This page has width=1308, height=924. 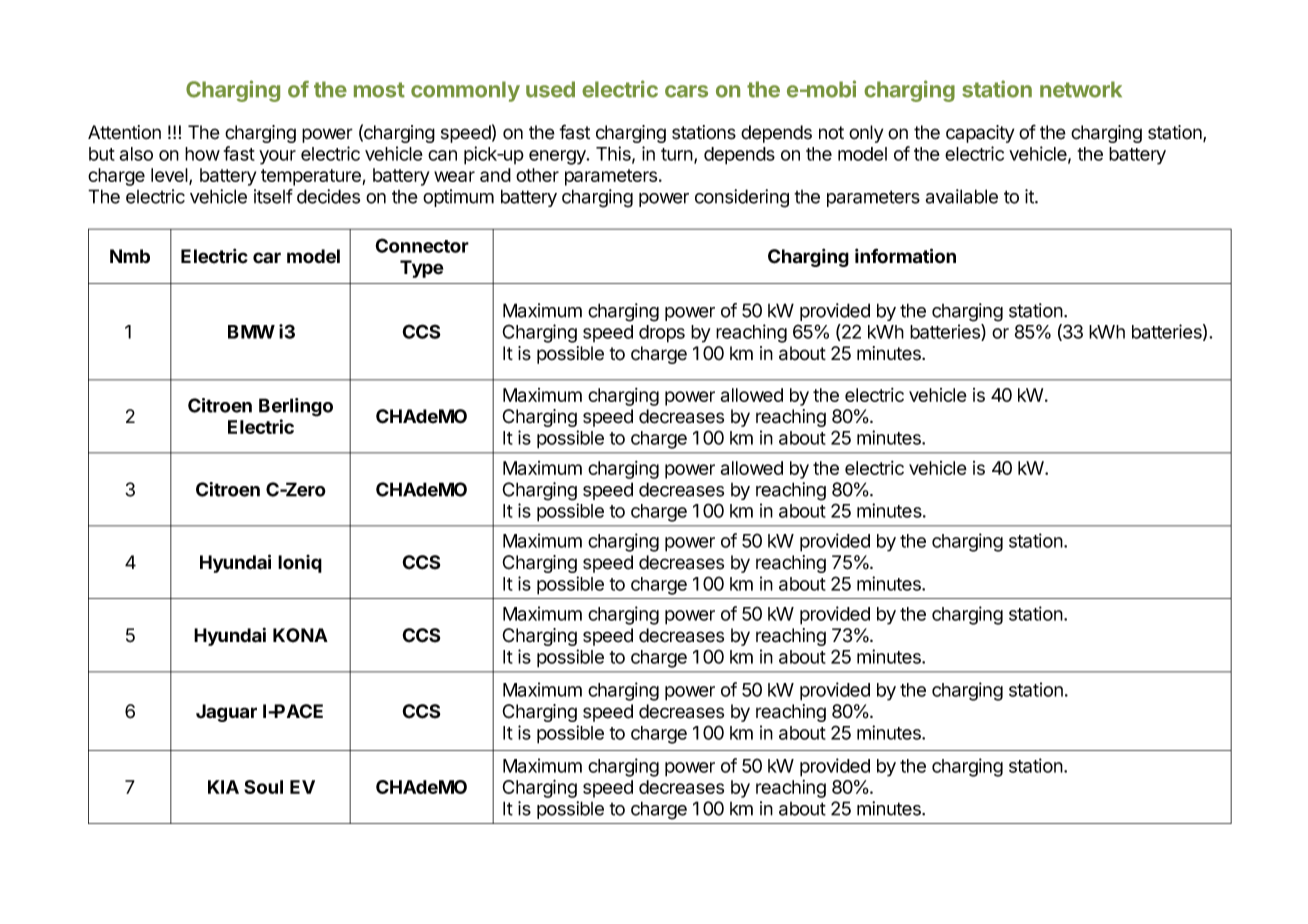 I want to click on Connector, so click(x=422, y=245).
